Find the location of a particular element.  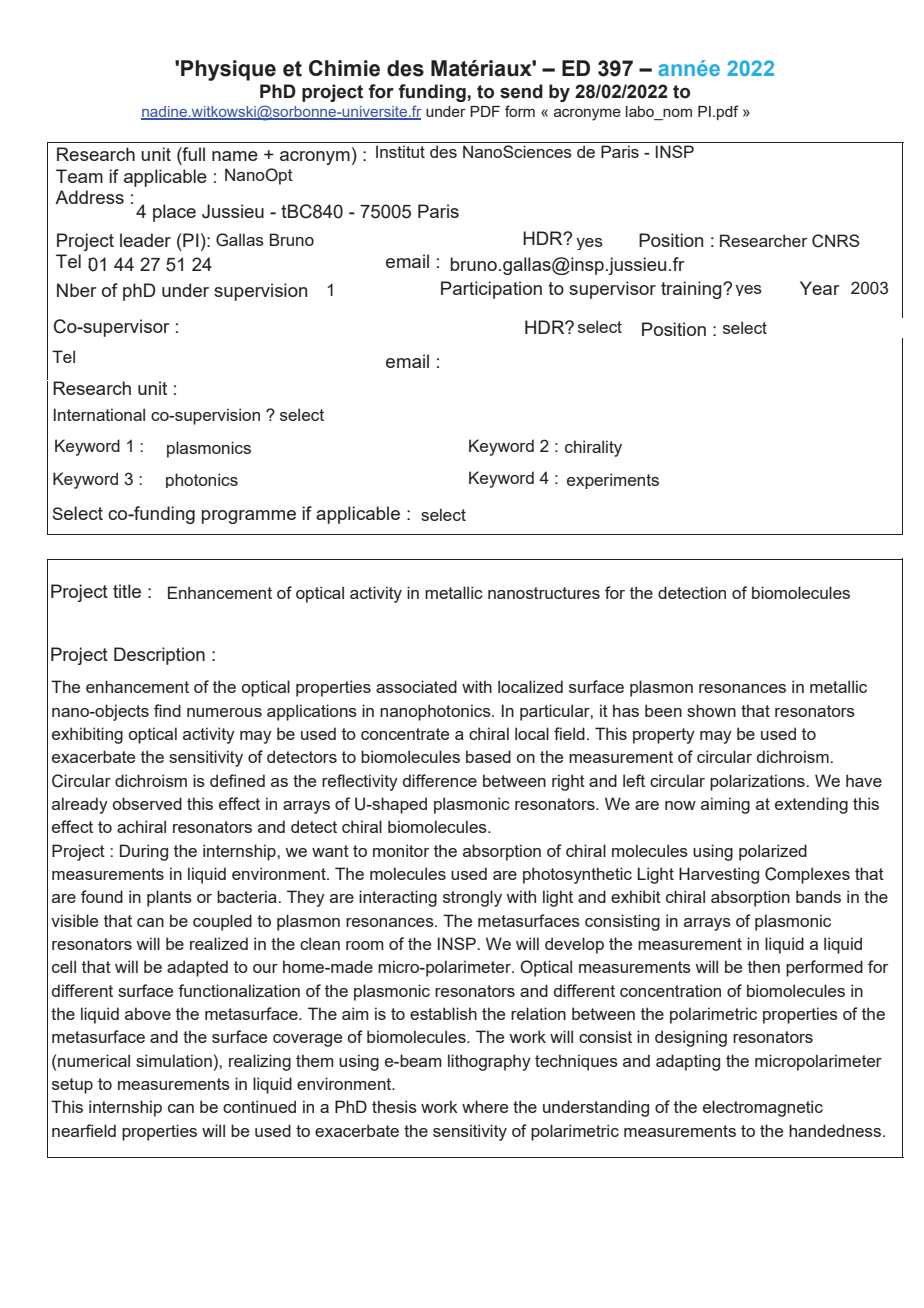

programme is located at coordinates (248, 517).
